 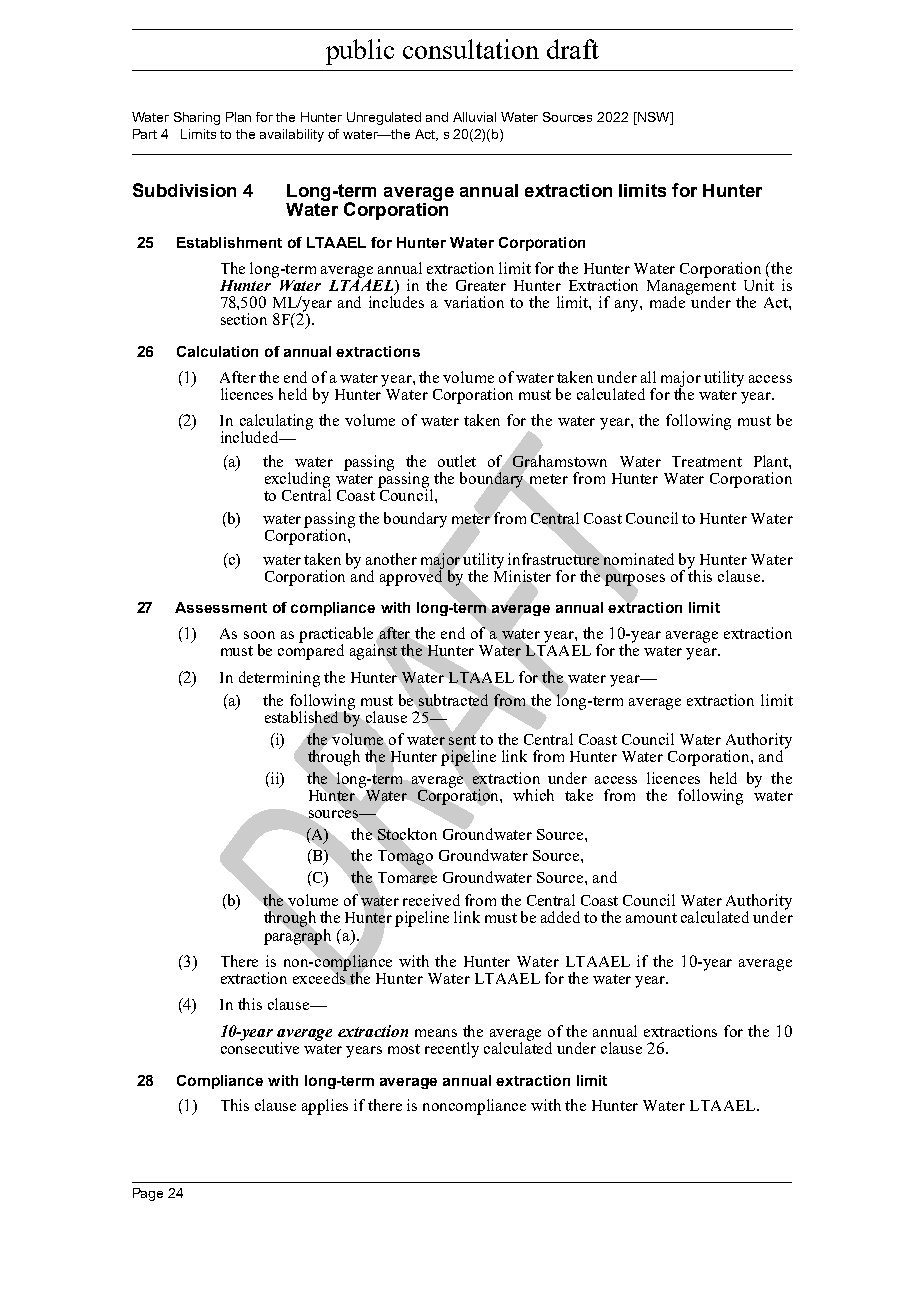 What do you see at coordinates (471, 49) in the screenshot?
I see `consultation` at bounding box center [471, 49].
